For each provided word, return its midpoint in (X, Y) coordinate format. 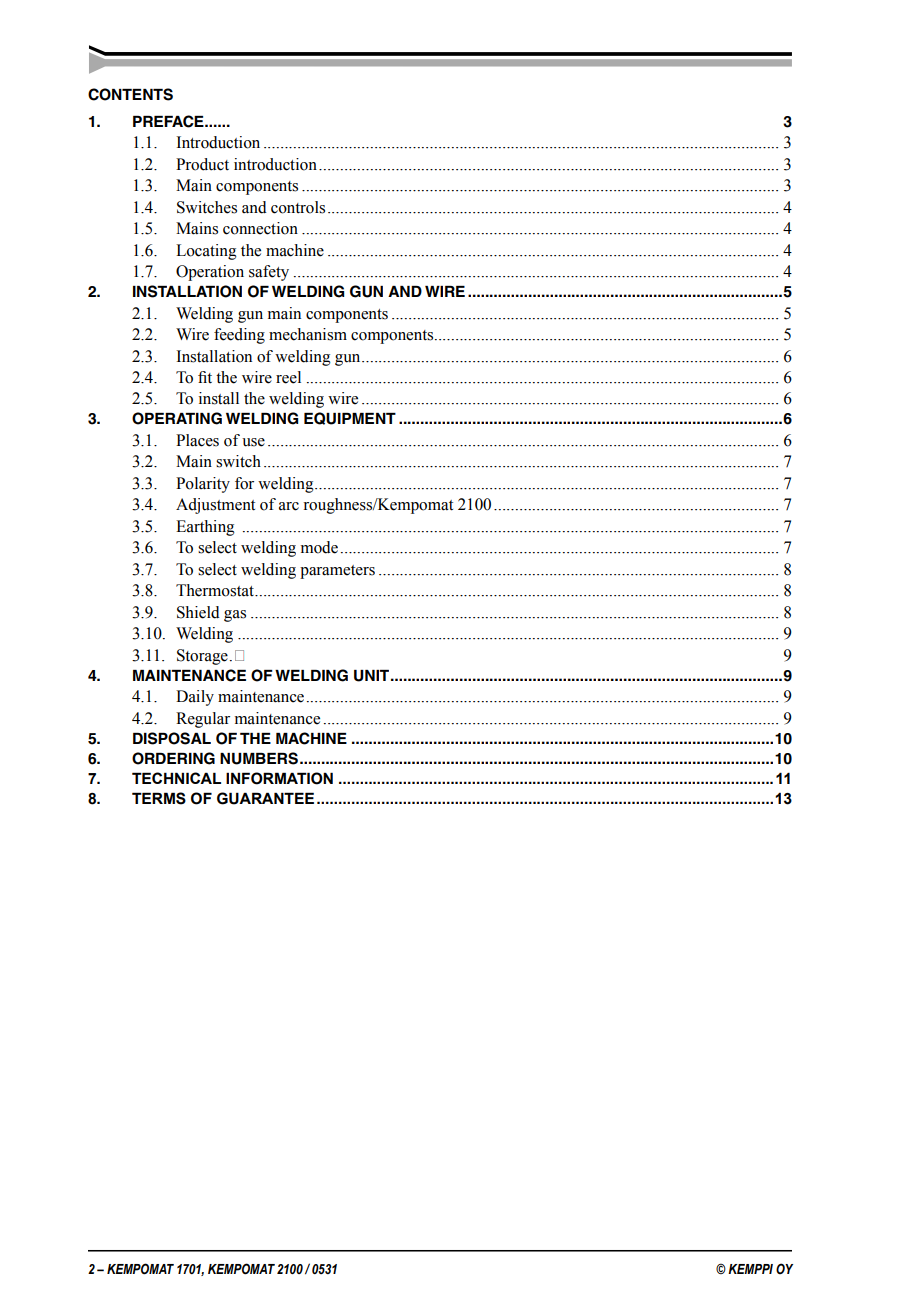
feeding (239, 336)
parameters (337, 572)
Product (202, 164)
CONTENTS (130, 94)
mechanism (308, 334)
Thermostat (216, 590)
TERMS (159, 798)
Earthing (205, 528)
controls (298, 207)
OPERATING (177, 418)
